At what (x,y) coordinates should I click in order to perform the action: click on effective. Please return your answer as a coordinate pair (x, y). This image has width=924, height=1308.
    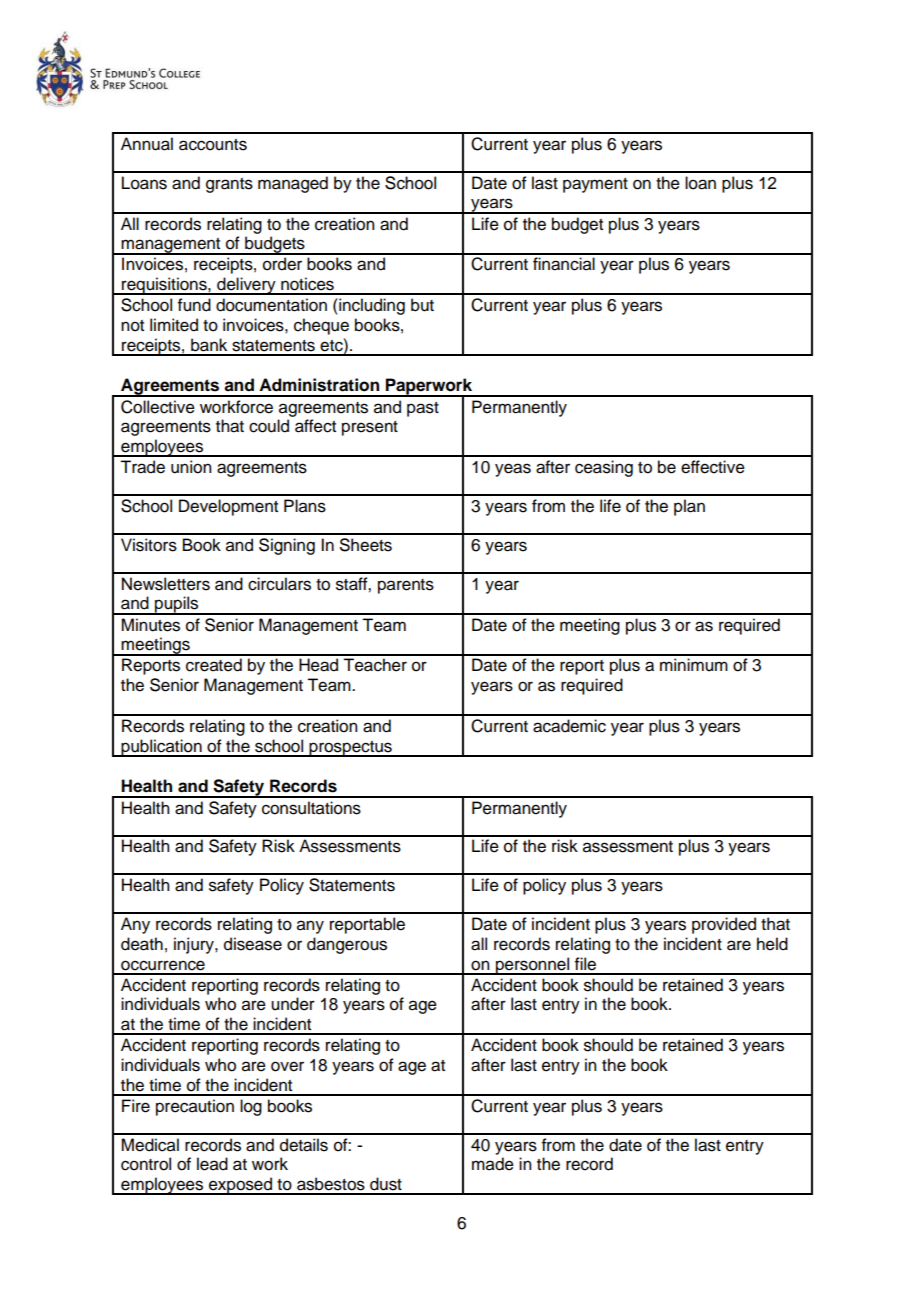
    Looking at the image, I should click on (713, 467).
